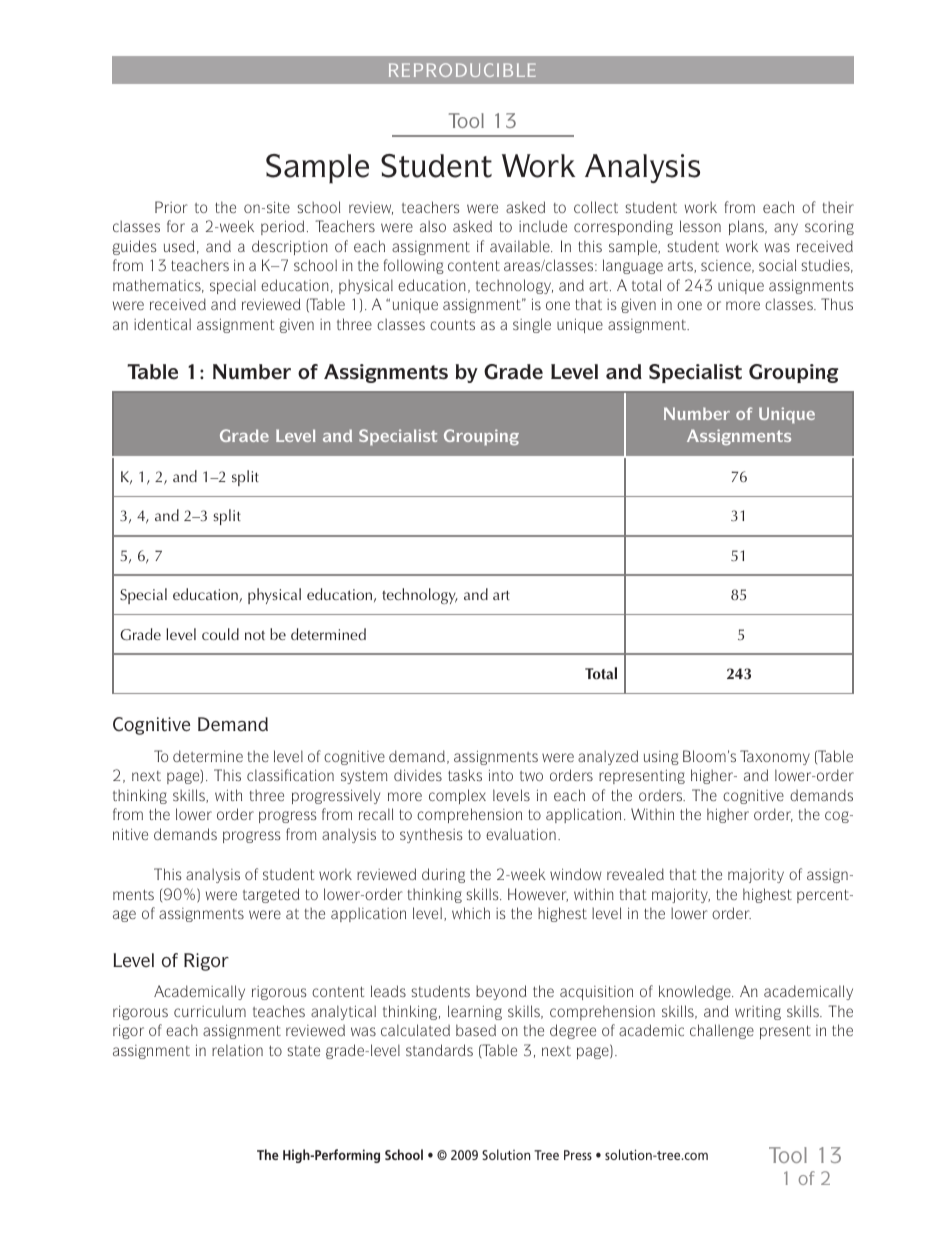 This page has width=952, height=1233. I want to click on into, so click(501, 775).
